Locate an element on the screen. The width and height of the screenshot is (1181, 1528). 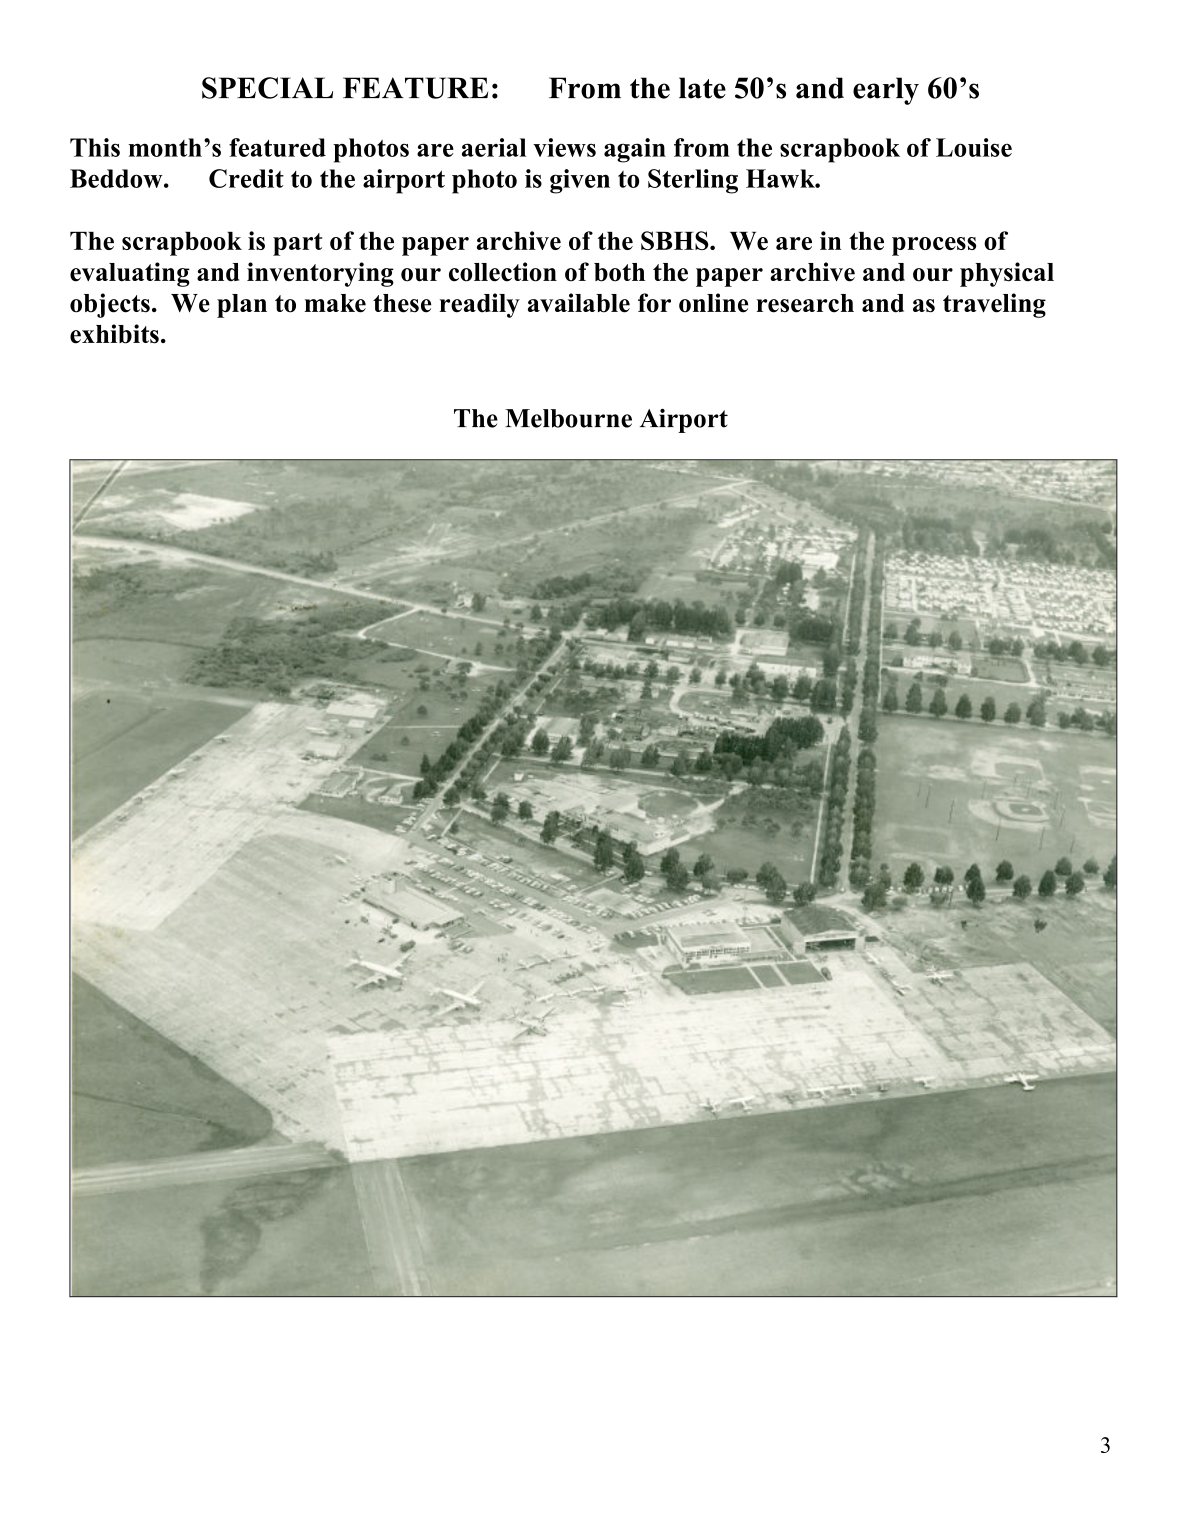
Sterling is located at coordinates (693, 181).
